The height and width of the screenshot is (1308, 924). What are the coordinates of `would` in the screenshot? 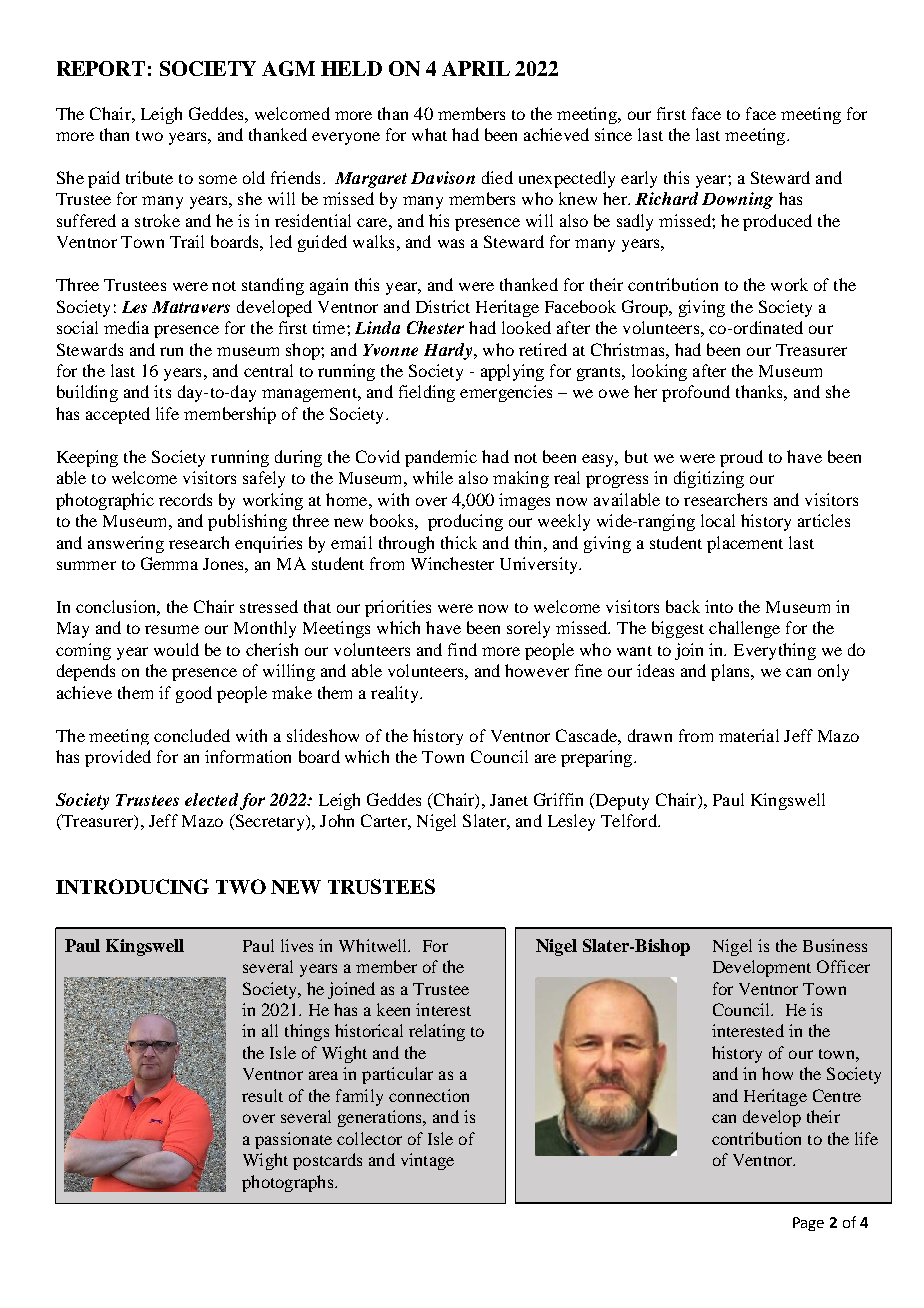 It's located at (176, 649).
